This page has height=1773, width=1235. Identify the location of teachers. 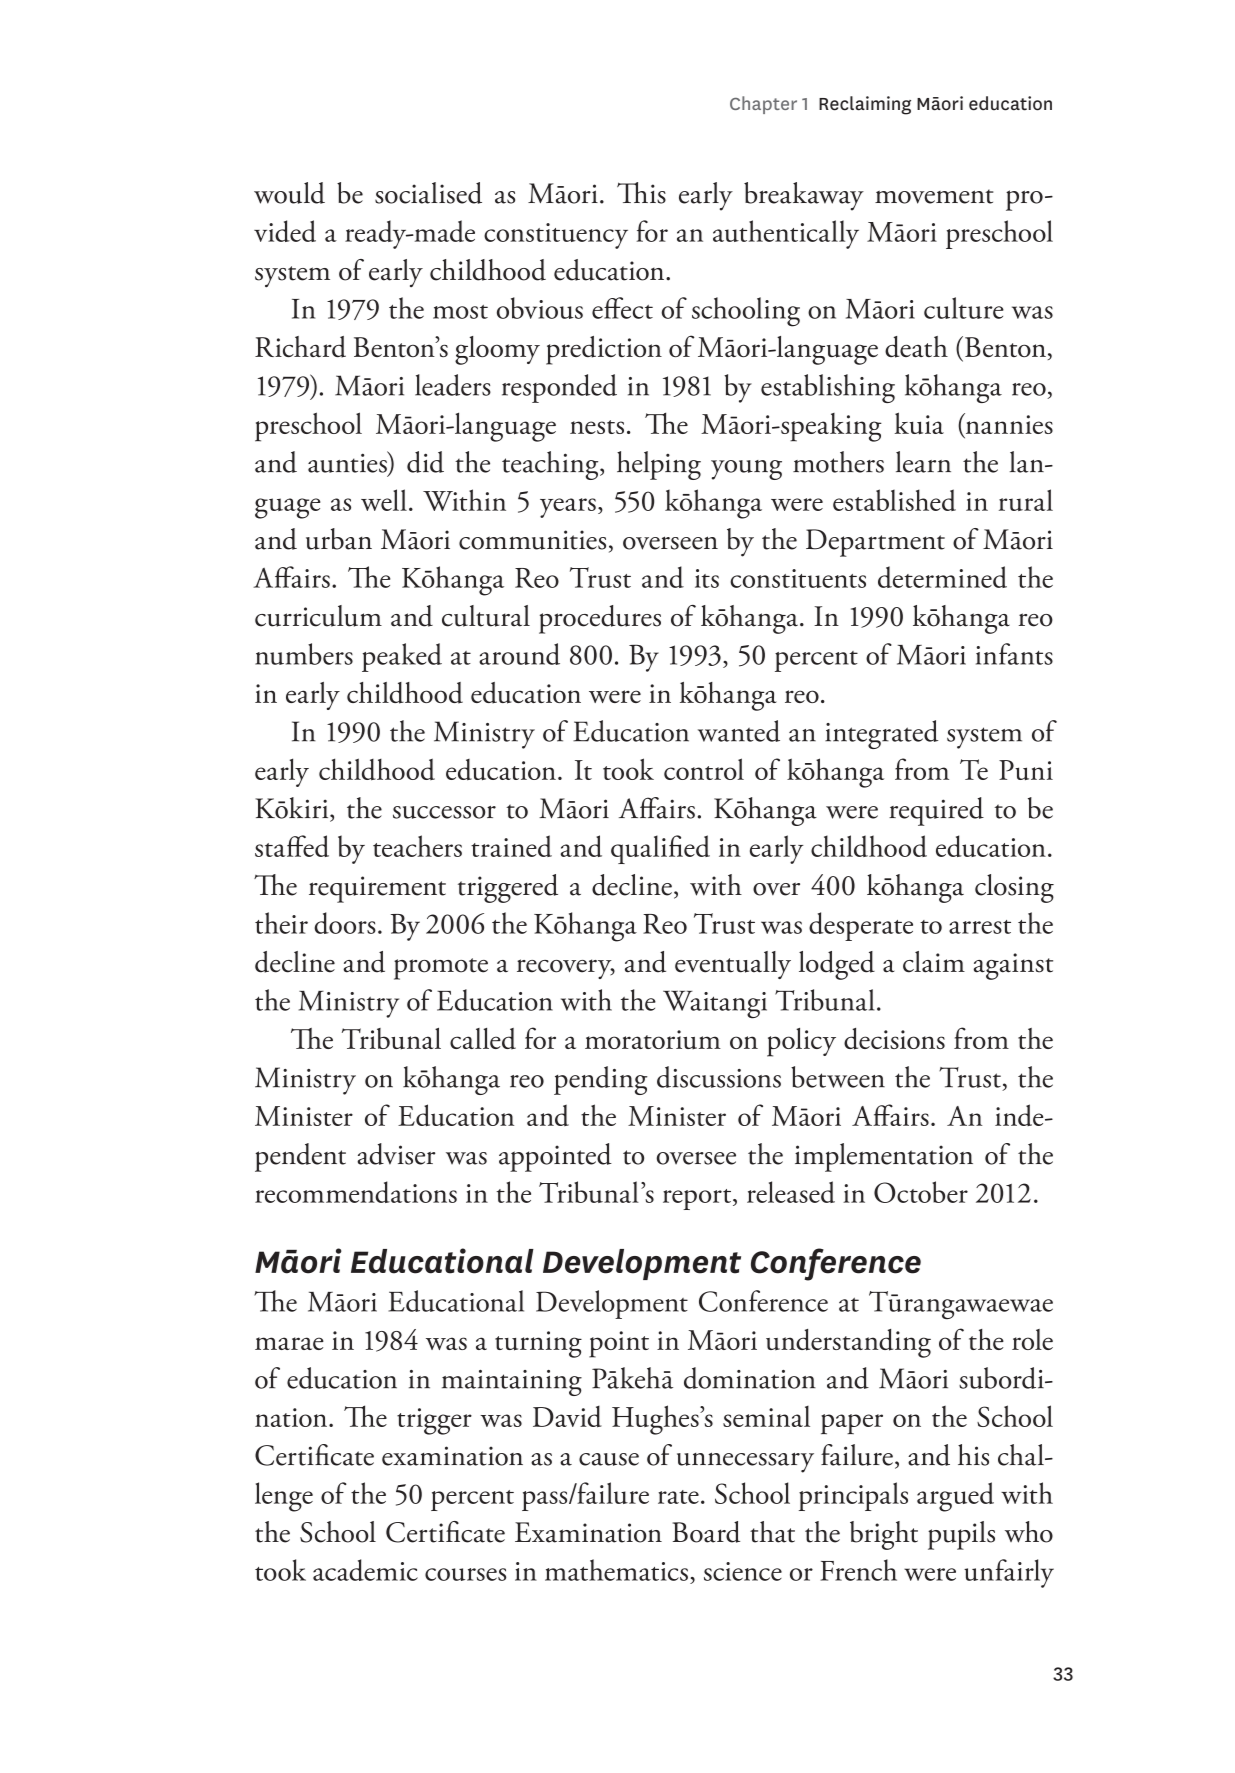
(417, 846).
